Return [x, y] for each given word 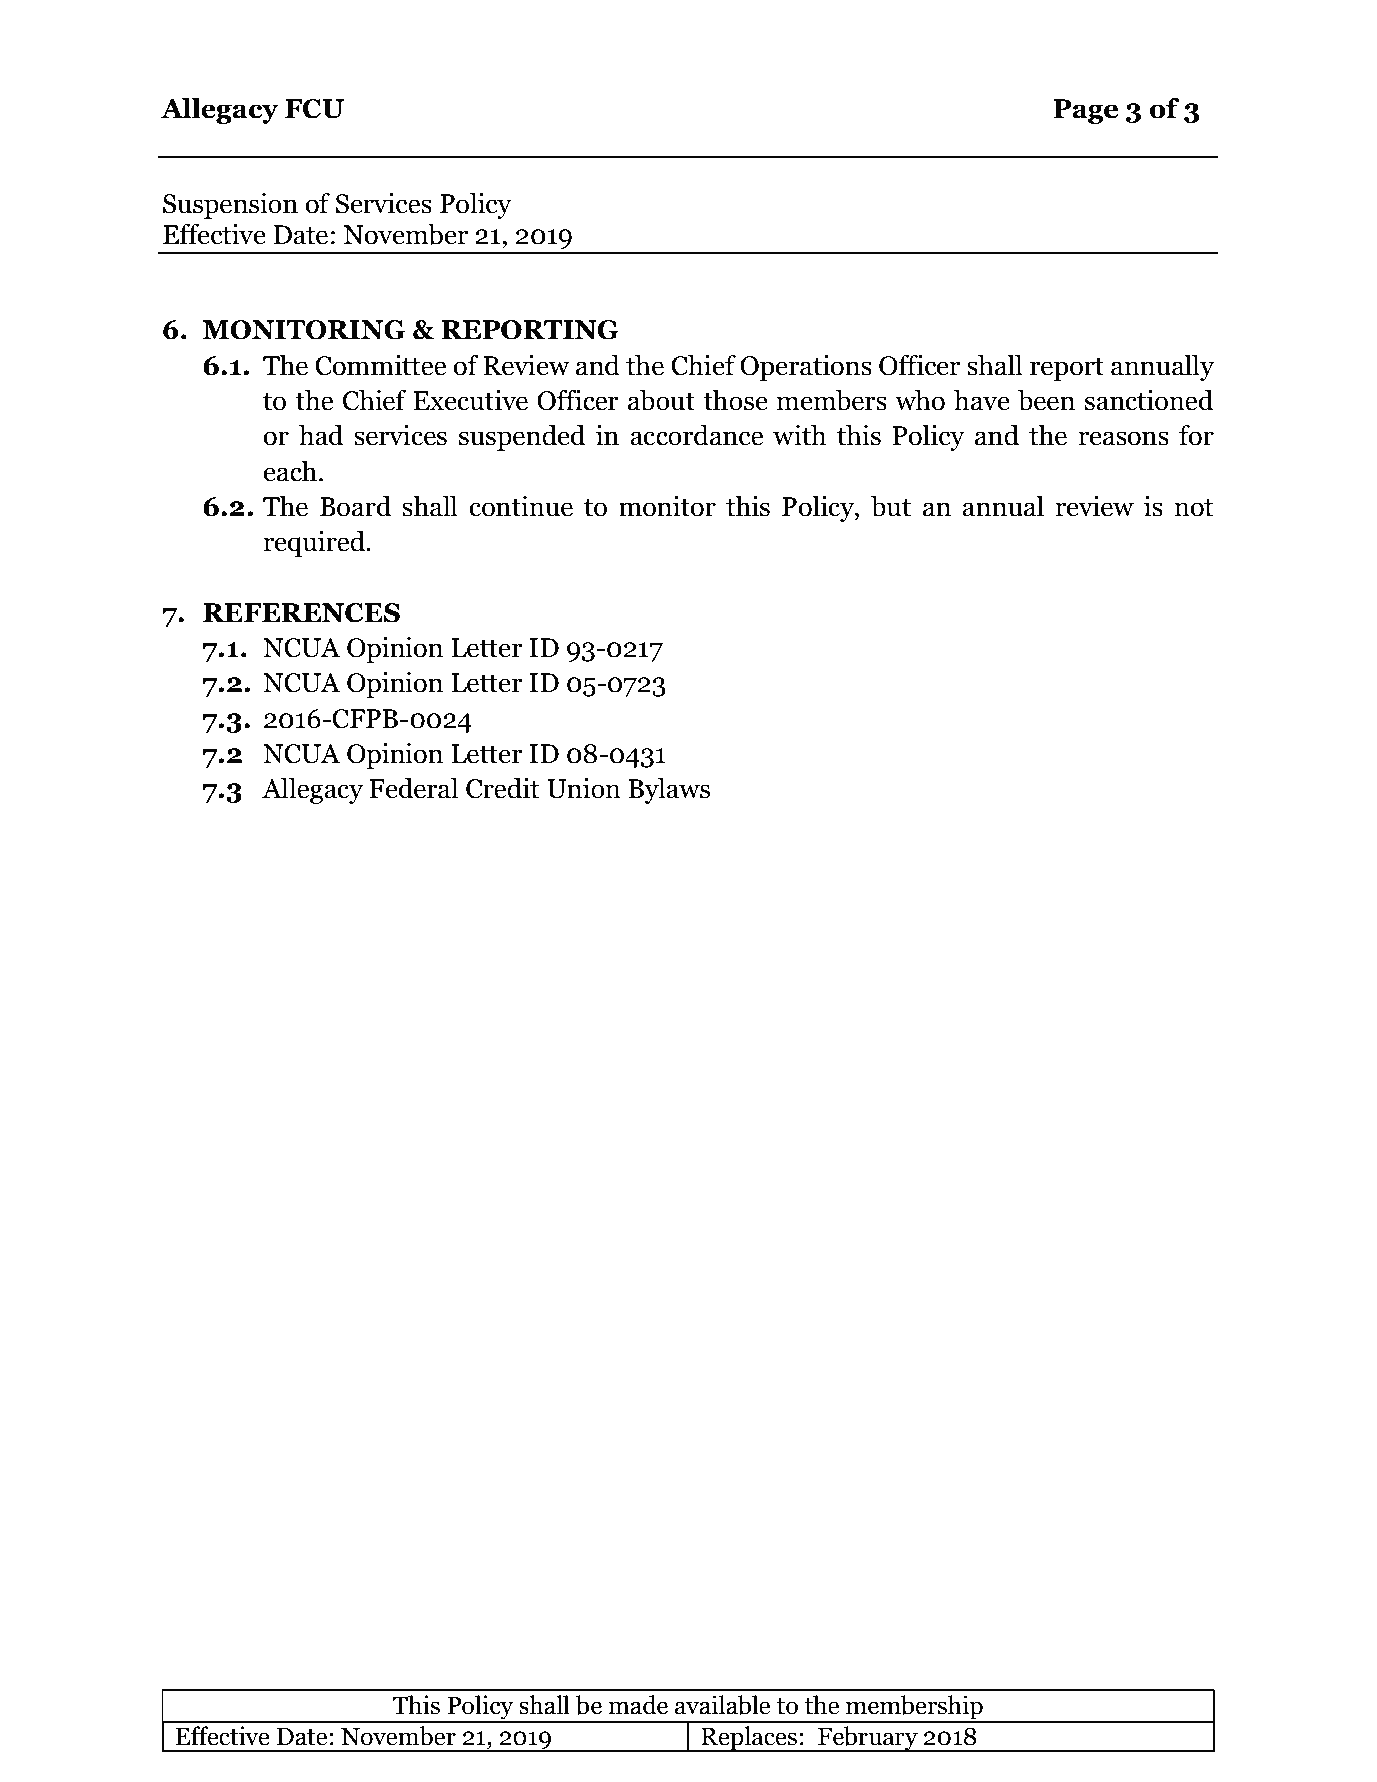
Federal [413, 788]
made [638, 1705]
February [868, 1739]
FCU [314, 109]
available [722, 1705]
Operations [806, 368]
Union [584, 788]
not [1194, 507]
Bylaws [669, 791]
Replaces [749, 1739]
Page [1085, 111]
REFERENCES [301, 613]
